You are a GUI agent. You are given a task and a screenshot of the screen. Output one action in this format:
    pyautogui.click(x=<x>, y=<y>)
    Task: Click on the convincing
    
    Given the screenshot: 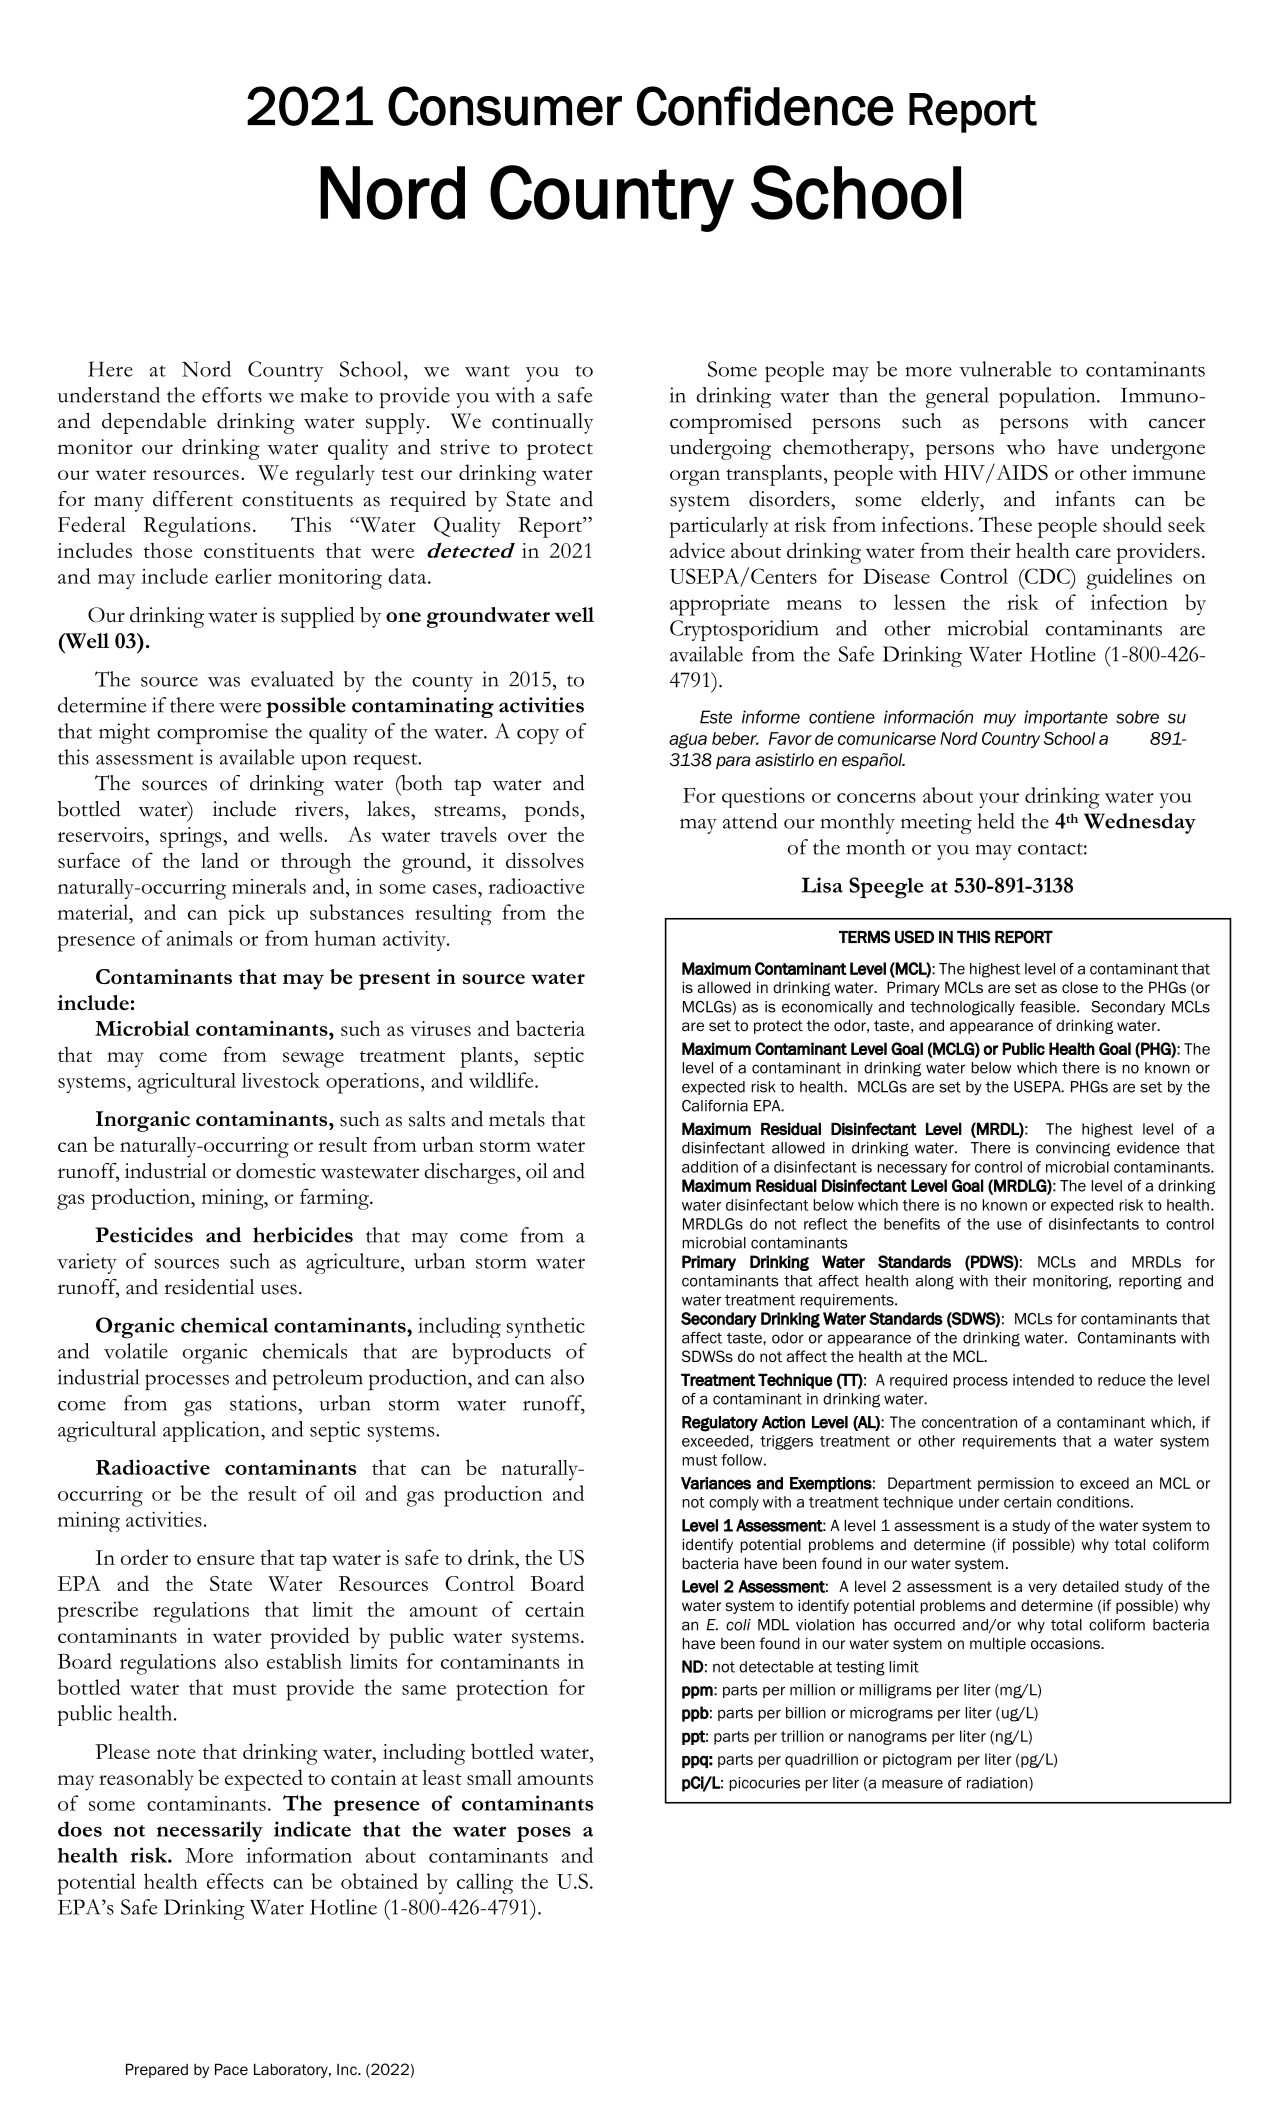 What is the action you would take?
    pyautogui.click(x=1073, y=1149)
